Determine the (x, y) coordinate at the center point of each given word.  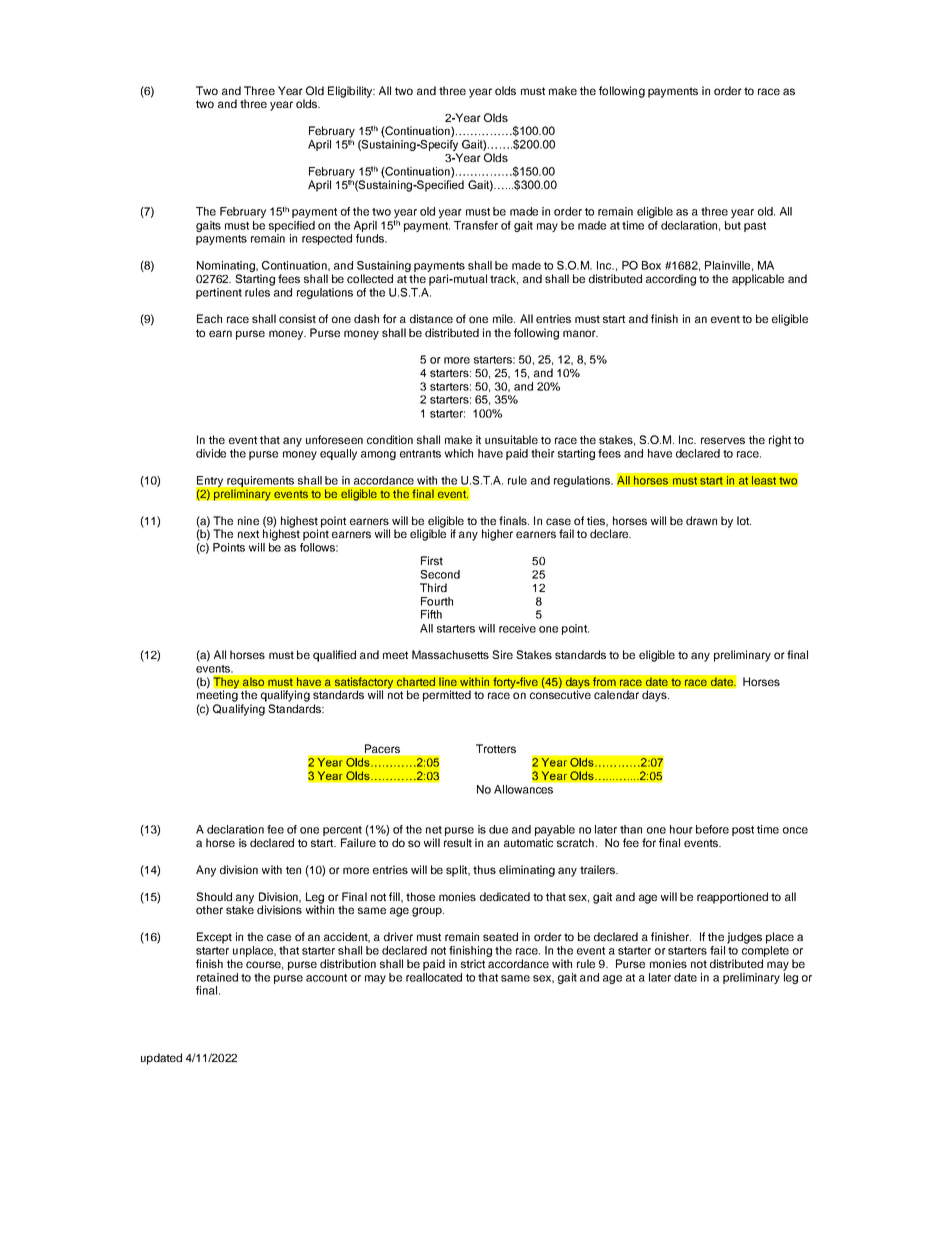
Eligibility (351, 92)
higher (497, 535)
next (248, 534)
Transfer (476, 225)
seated (500, 936)
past (755, 227)
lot (744, 520)
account (326, 978)
